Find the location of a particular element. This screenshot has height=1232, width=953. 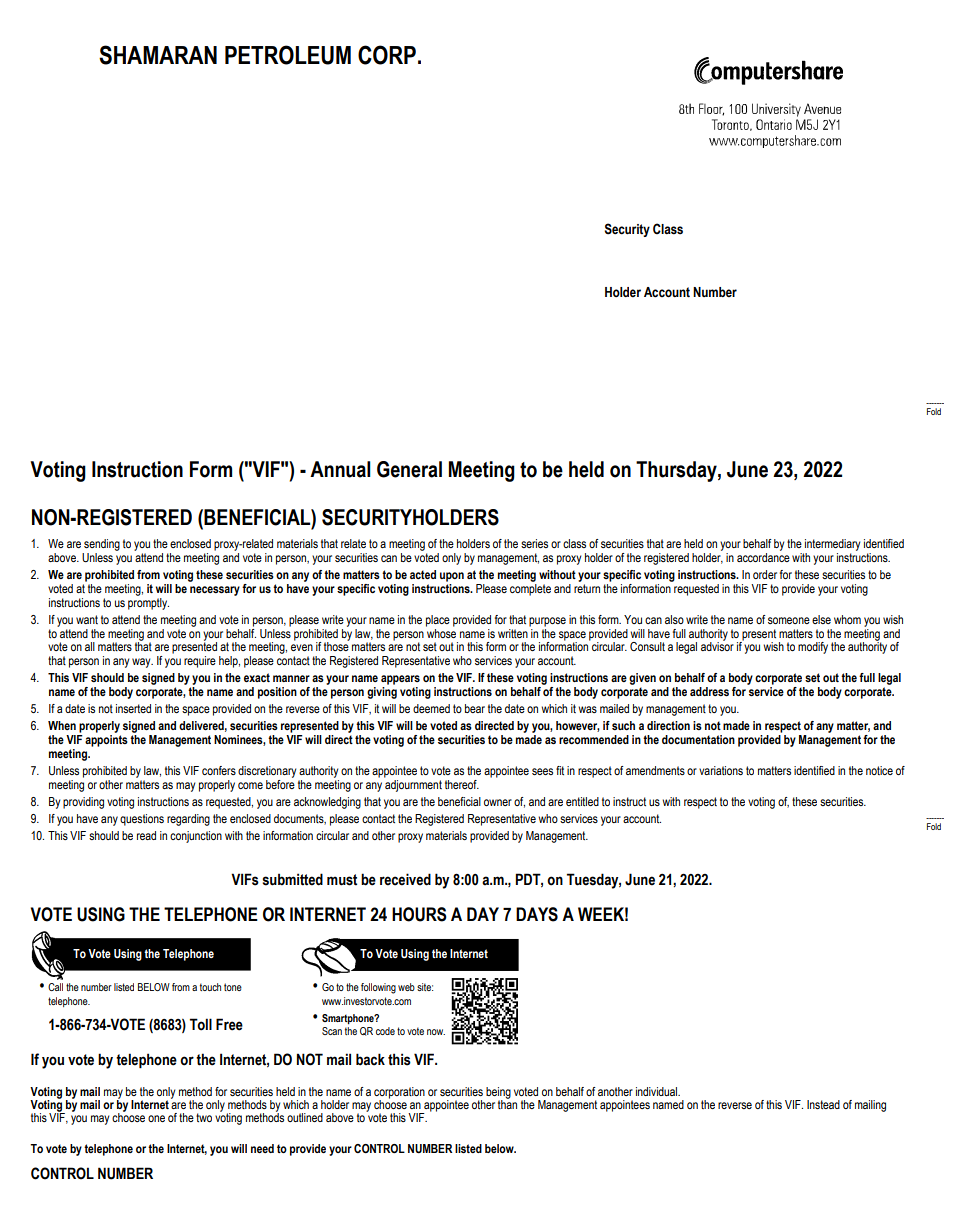

someone is located at coordinates (789, 620).
